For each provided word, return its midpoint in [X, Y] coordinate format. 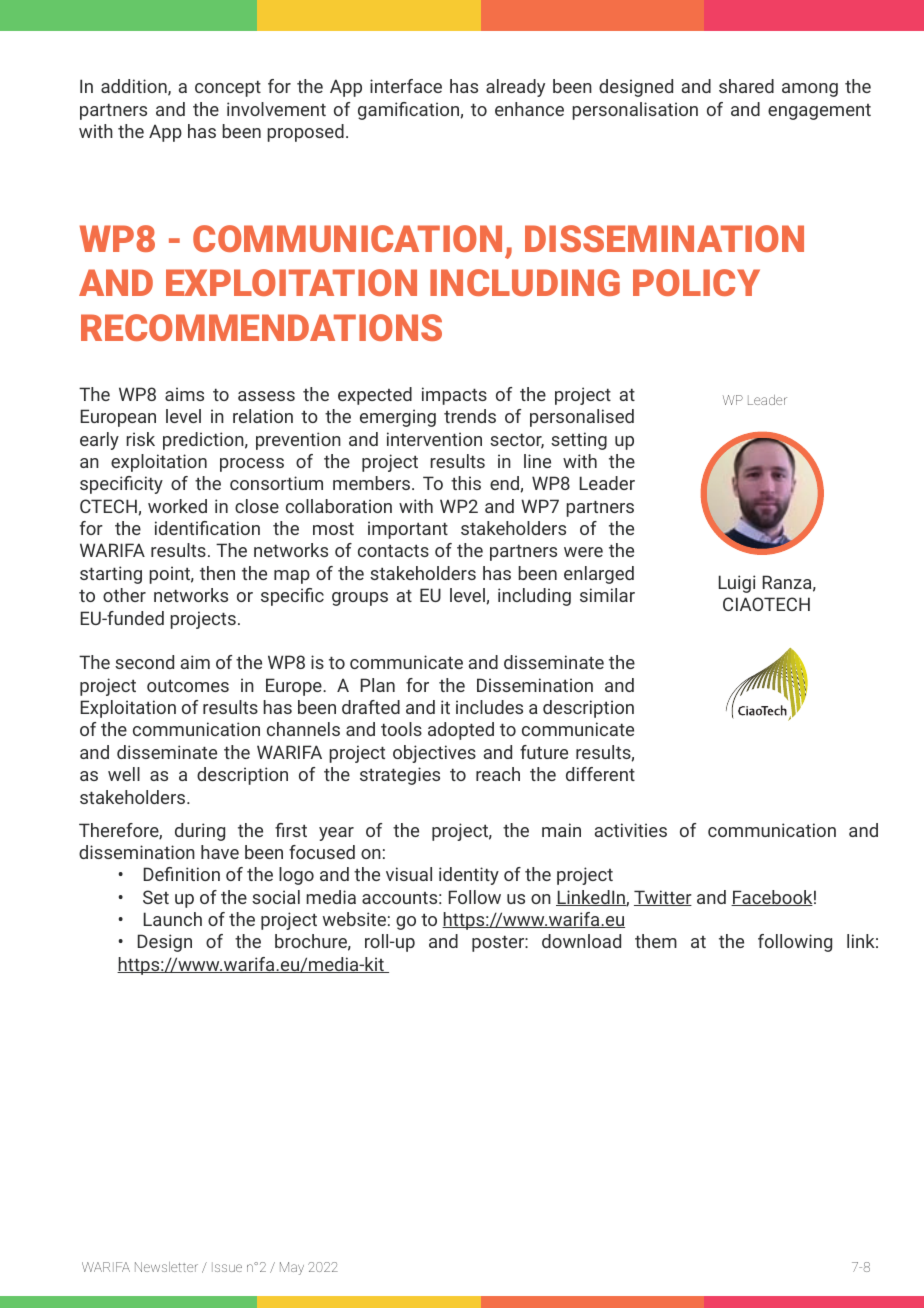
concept [228, 88]
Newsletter [166, 1267]
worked [177, 506]
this [466, 483]
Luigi [737, 584]
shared [746, 86]
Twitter [663, 898]
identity [469, 876]
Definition [182, 874]
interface [406, 86]
